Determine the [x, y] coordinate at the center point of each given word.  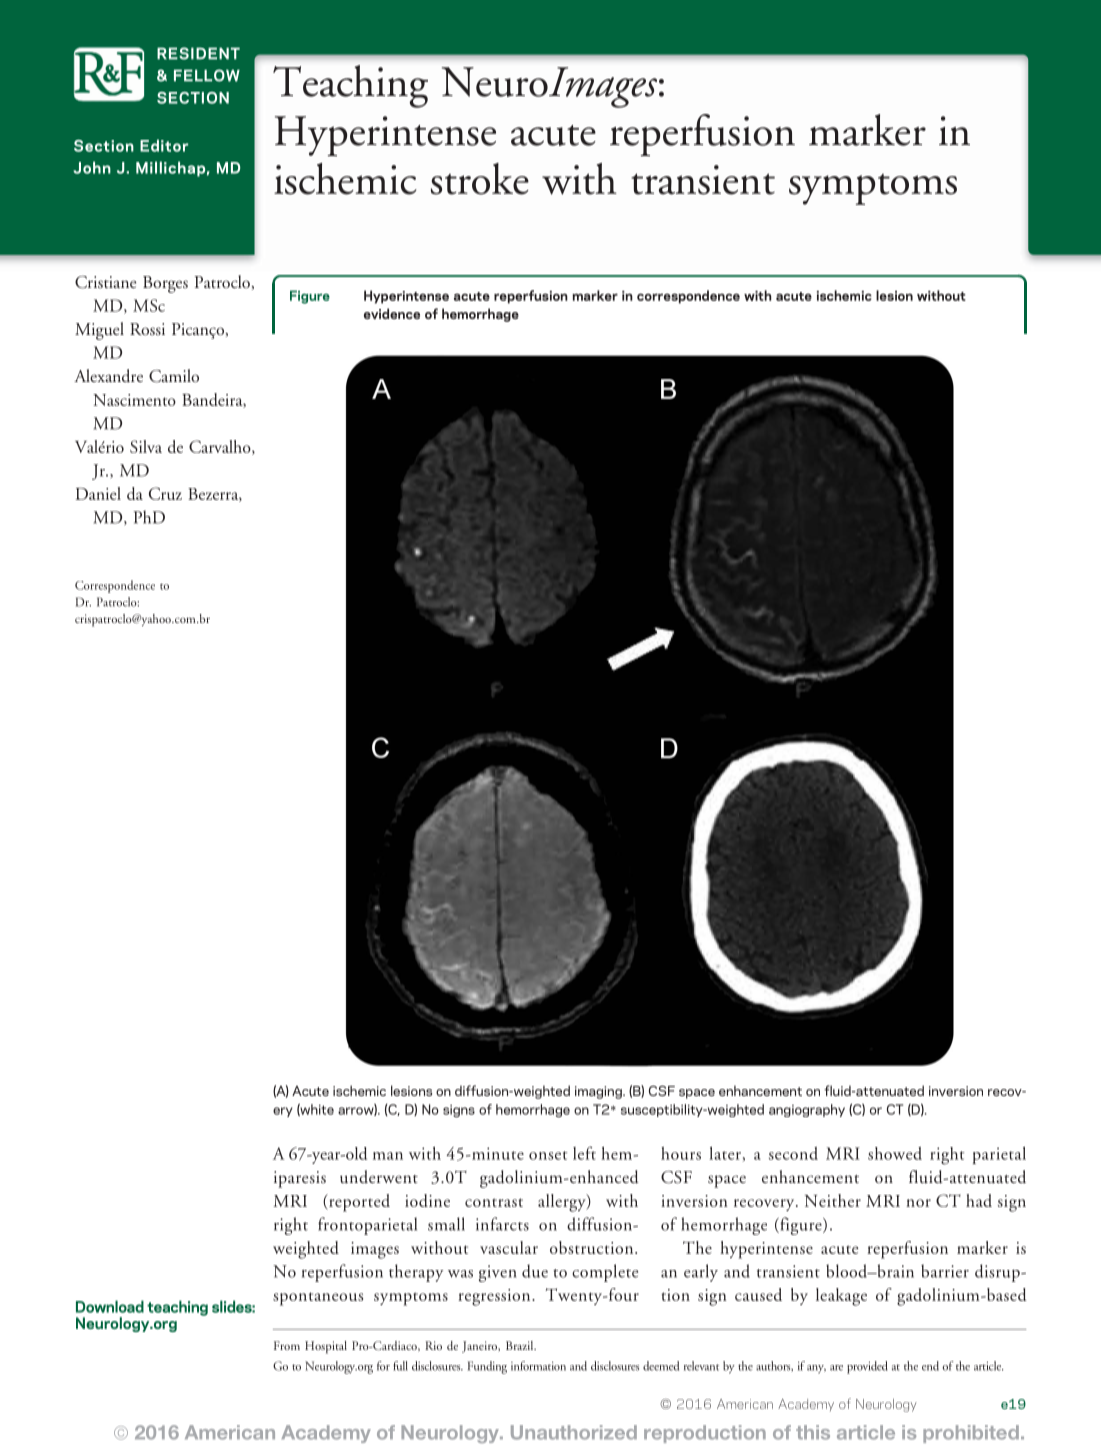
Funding [487, 1367]
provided [867, 1367]
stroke [480, 179]
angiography [807, 1110]
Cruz [165, 493]
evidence [392, 313]
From [287, 1345]
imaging [599, 1092]
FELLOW [207, 75]
